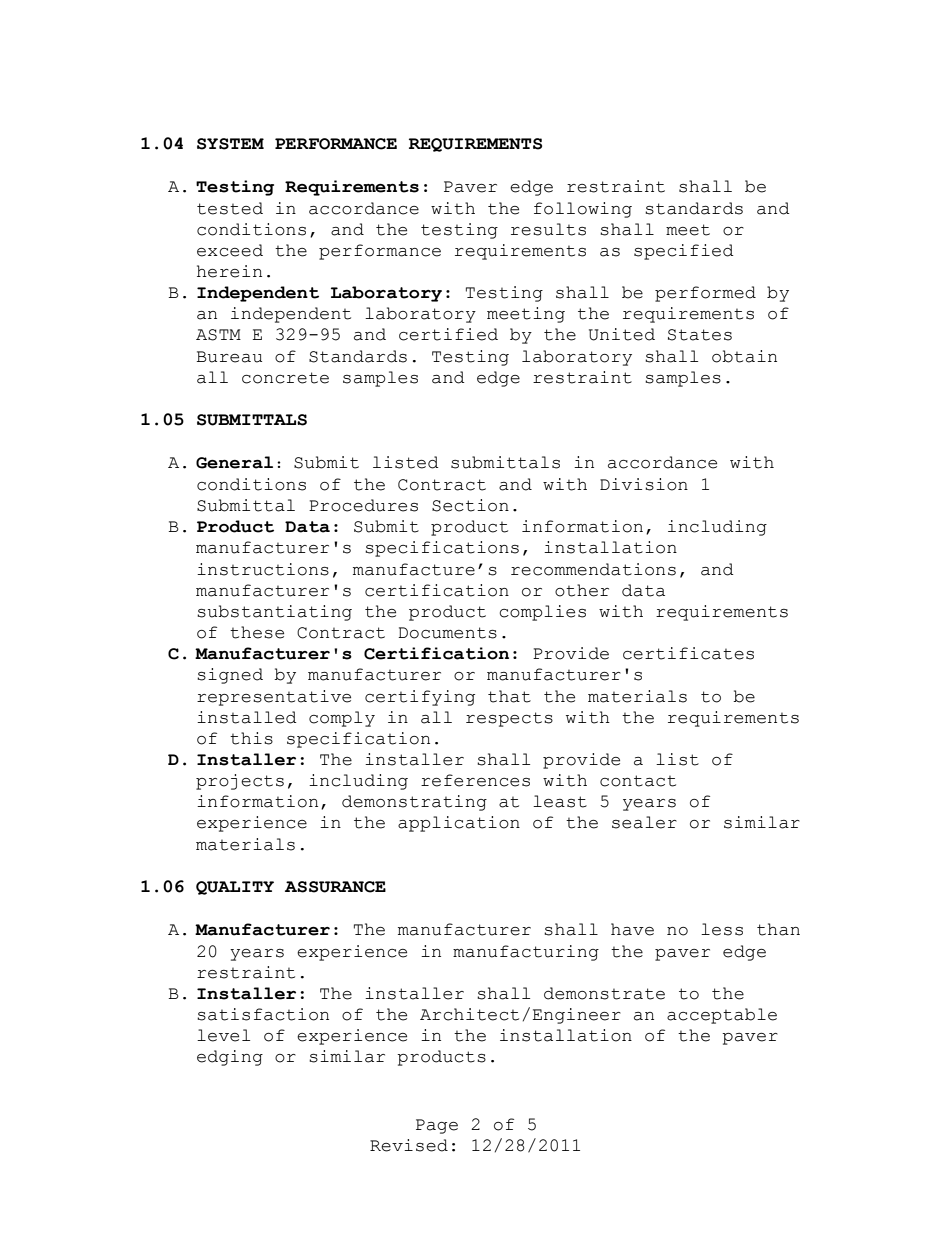 The width and height of the screenshot is (952, 1233). What do you see at coordinates (230, 144) in the screenshot?
I see `SYSTEM` at bounding box center [230, 144].
